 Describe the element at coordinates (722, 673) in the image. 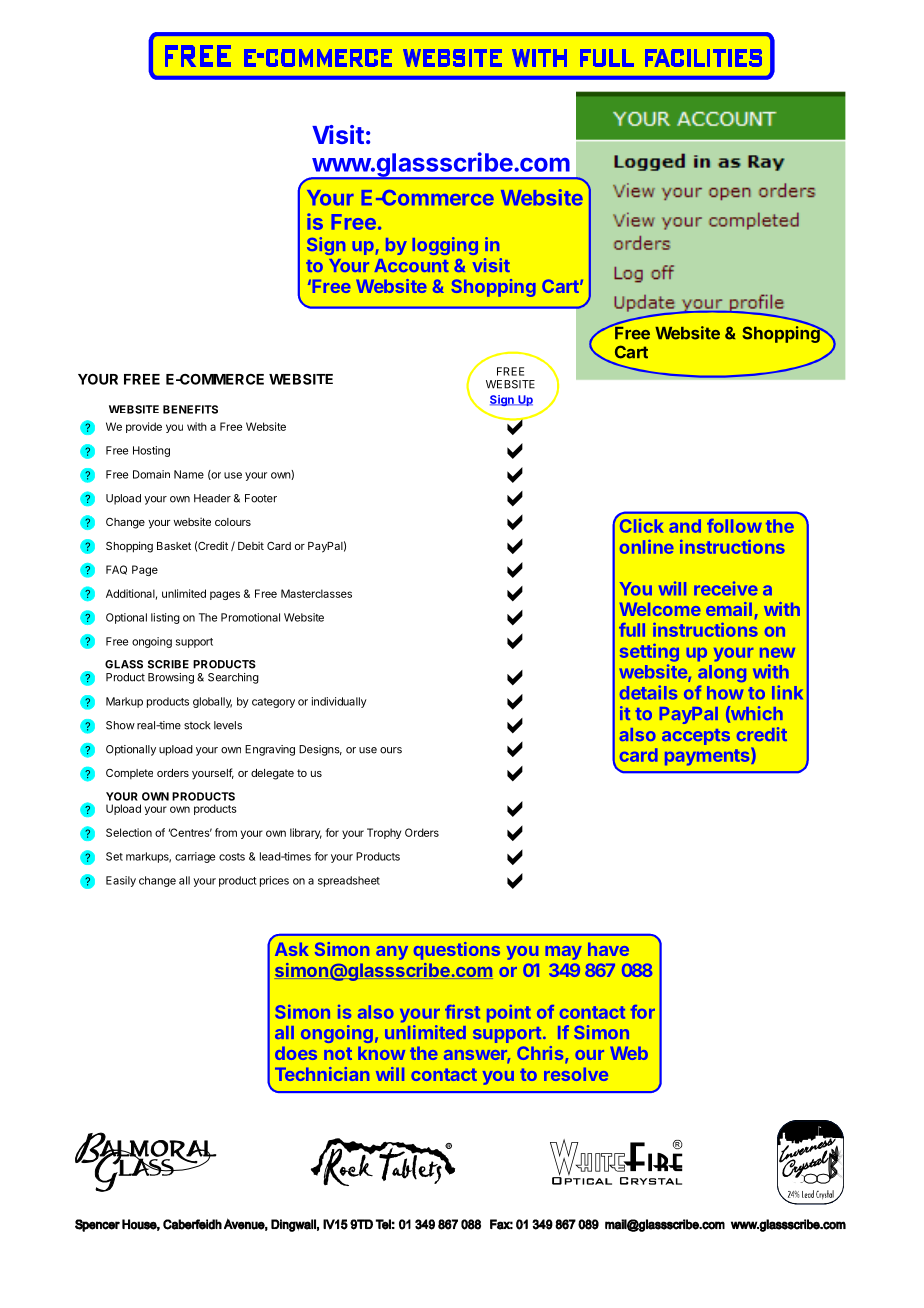

I see `along` at that location.
